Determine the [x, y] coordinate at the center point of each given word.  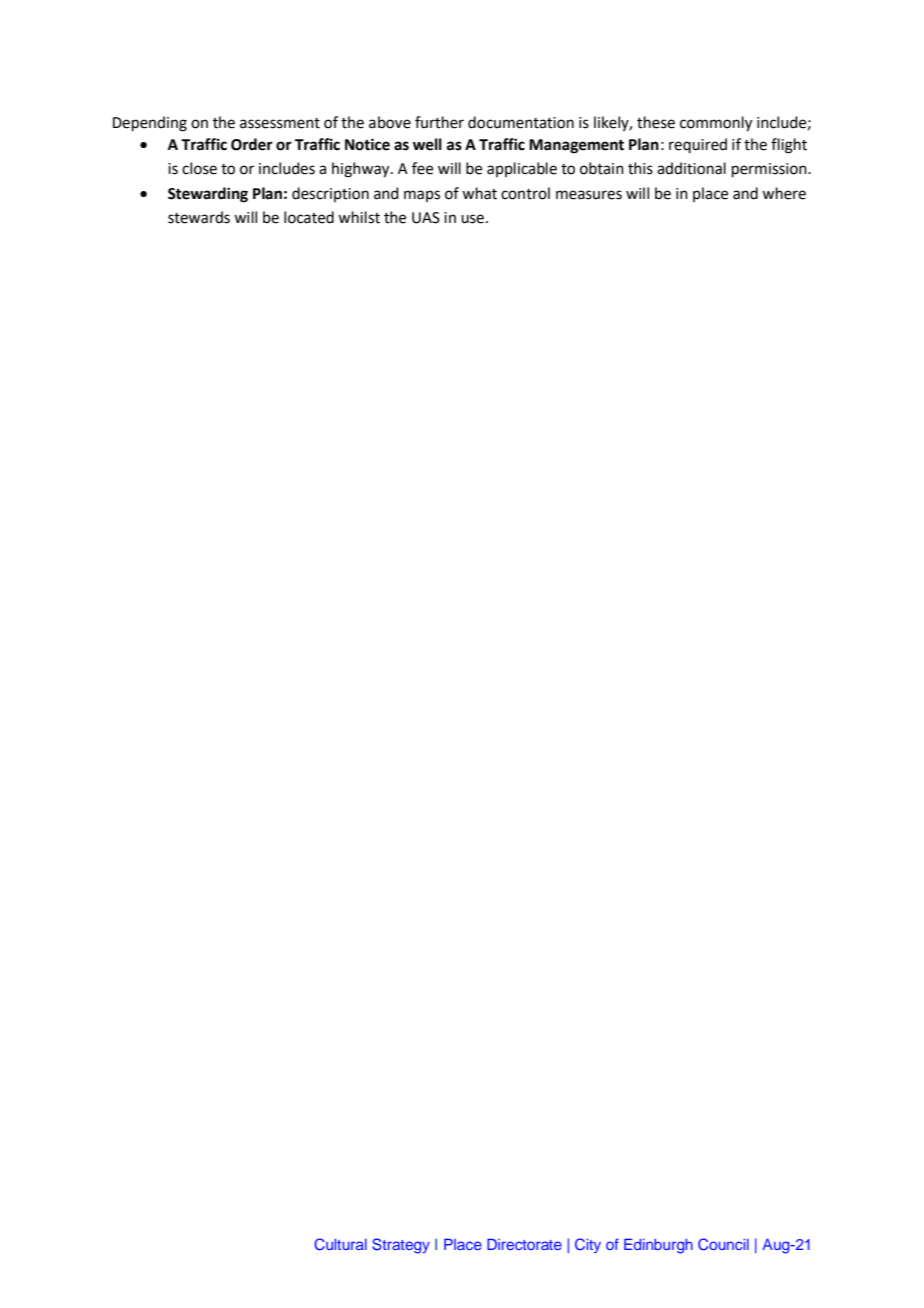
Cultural [340, 1244]
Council [723, 1244]
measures [589, 195]
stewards [199, 217]
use [474, 219]
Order [252, 144]
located [309, 217]
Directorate [524, 1244]
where [784, 193]
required [698, 145]
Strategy [401, 1246]
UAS [426, 218]
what [479, 193]
